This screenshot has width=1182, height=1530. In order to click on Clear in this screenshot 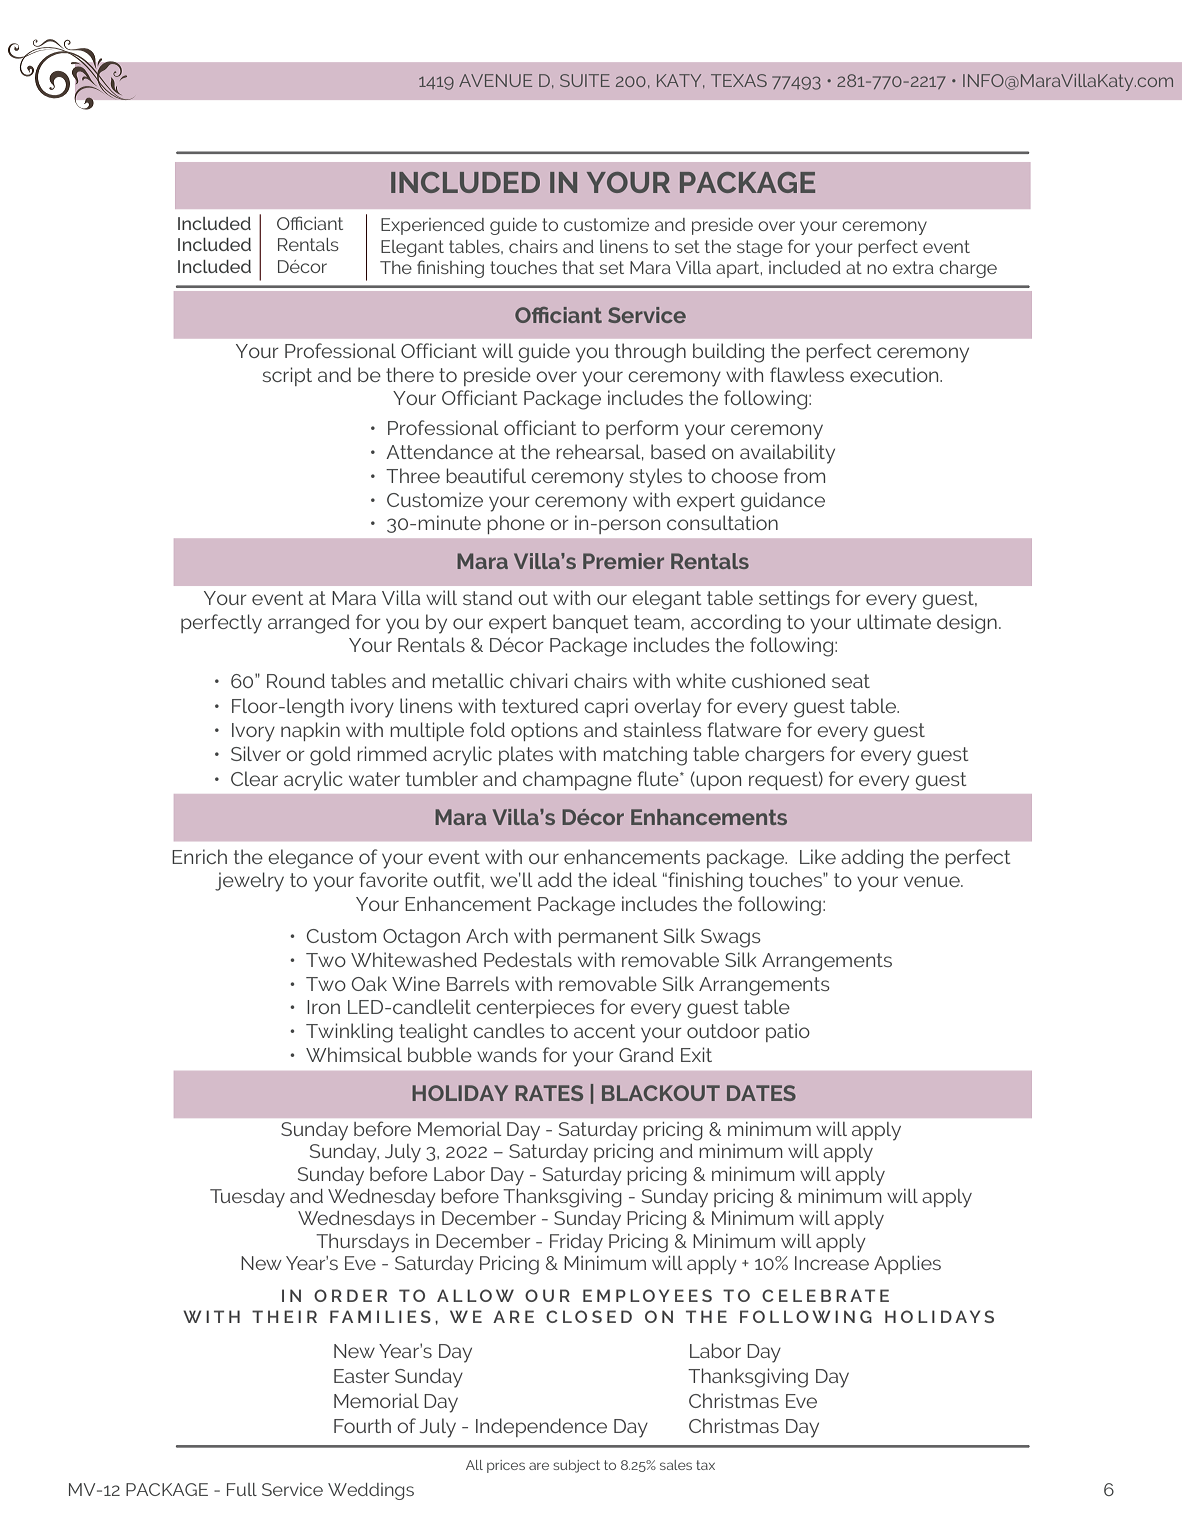, I will do `click(254, 778)`.
